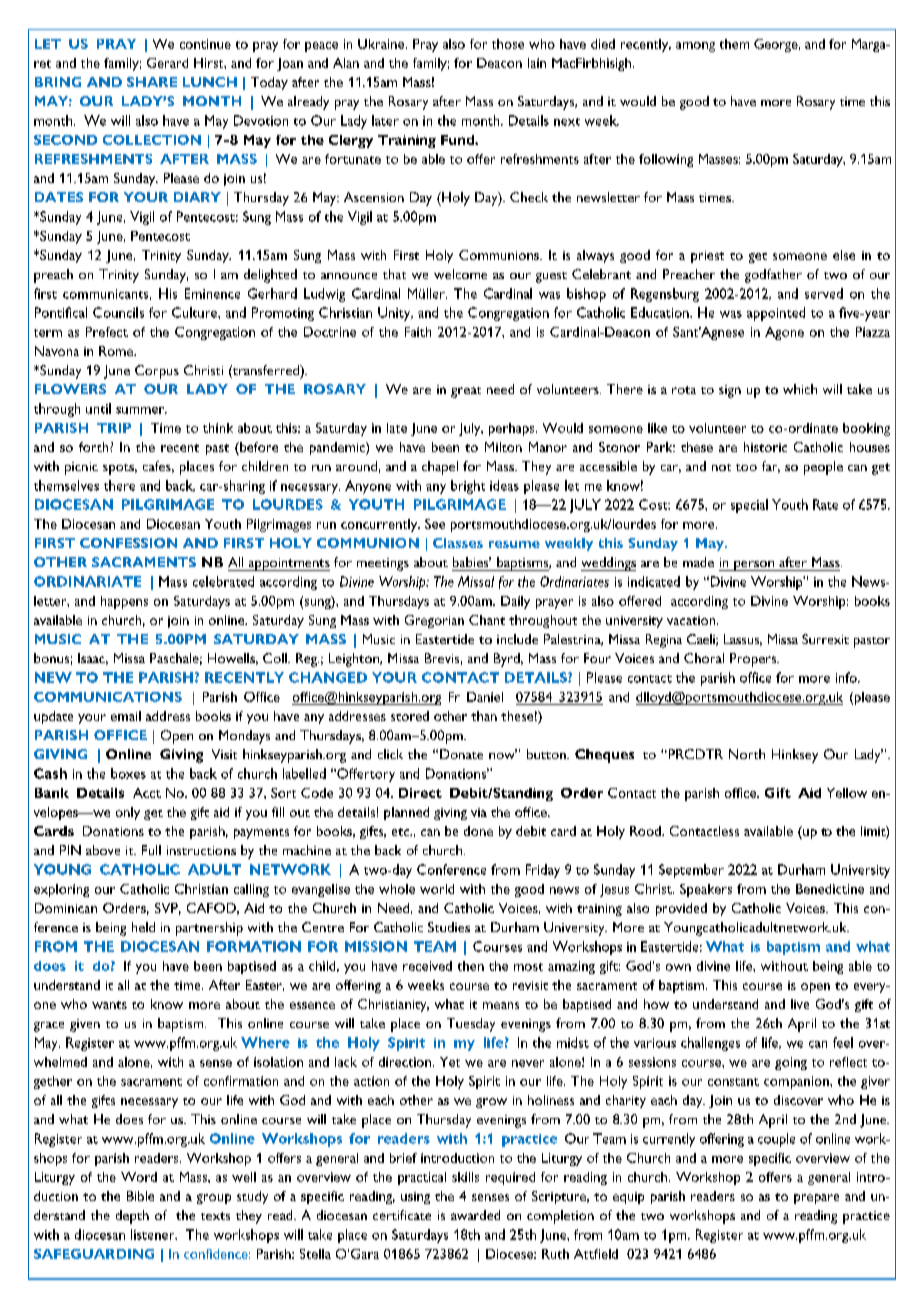  I want to click on depth, so click(132, 1217).
